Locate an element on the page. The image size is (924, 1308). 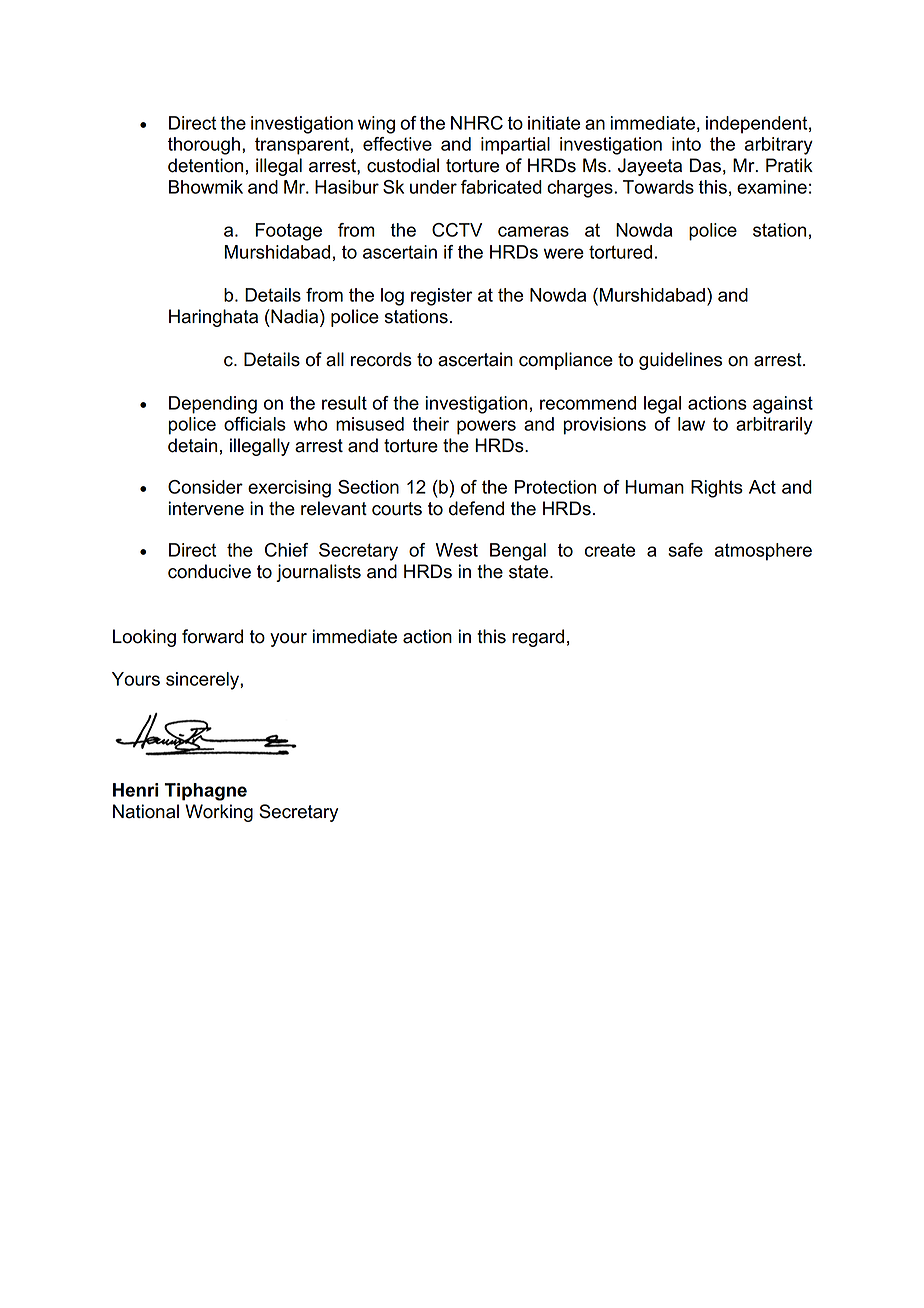
register is located at coordinates (441, 297).
